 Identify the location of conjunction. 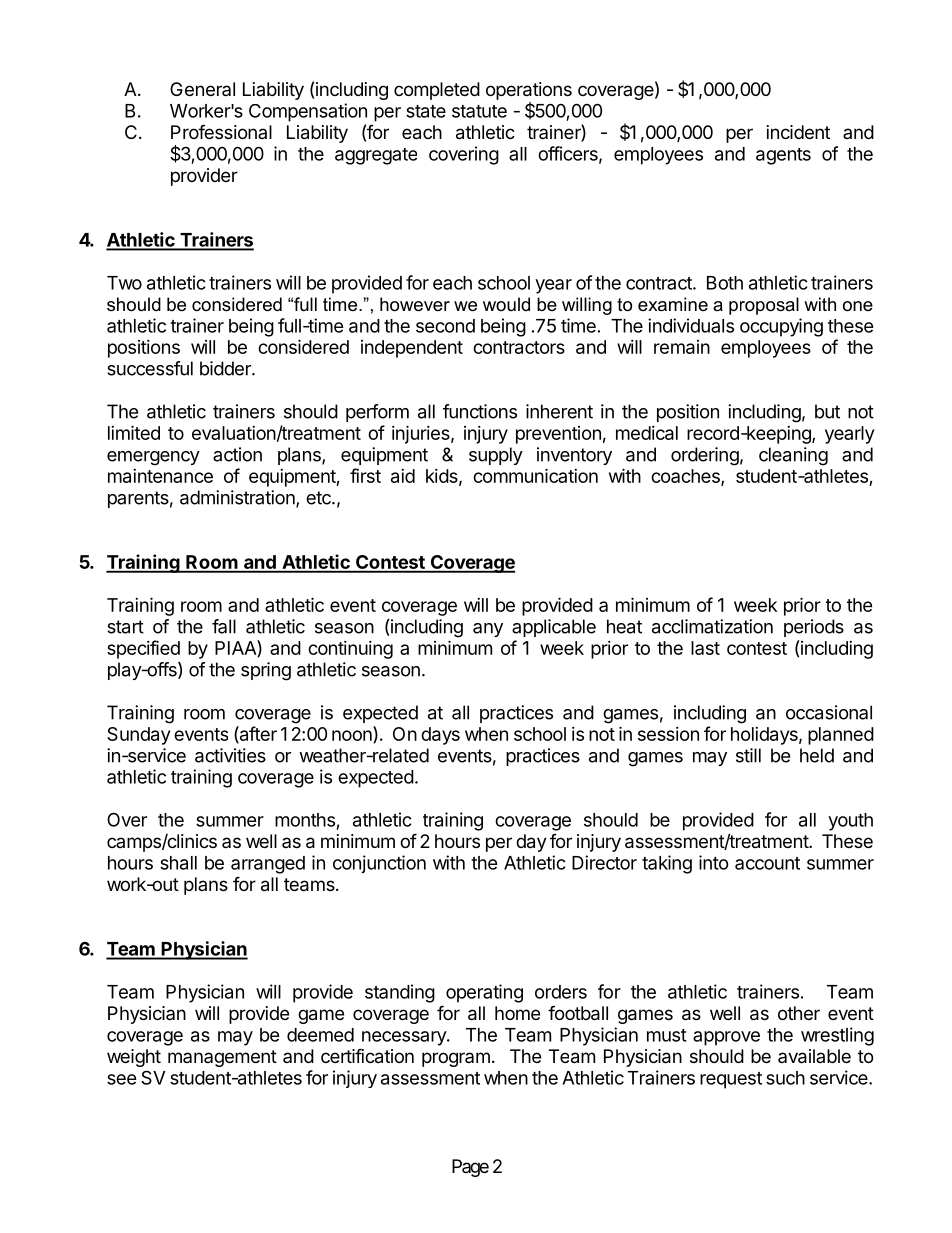
(379, 864).
